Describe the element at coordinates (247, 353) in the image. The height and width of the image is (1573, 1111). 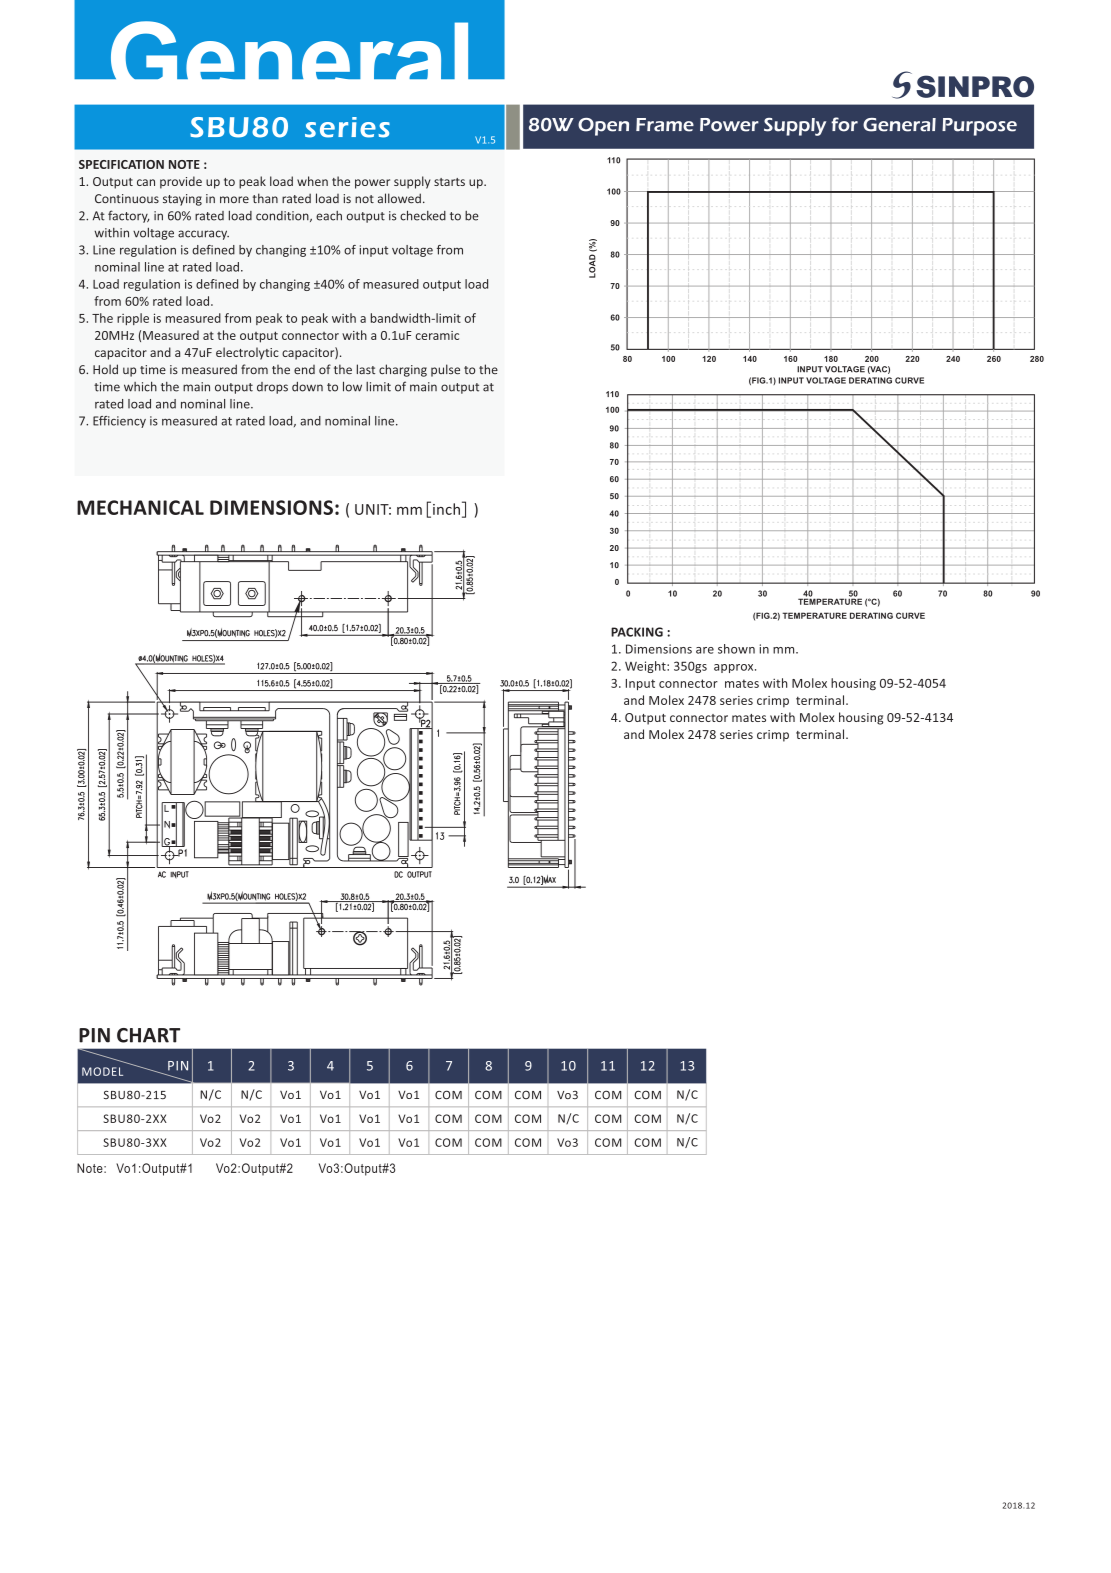
I see `electrolytic` at that location.
